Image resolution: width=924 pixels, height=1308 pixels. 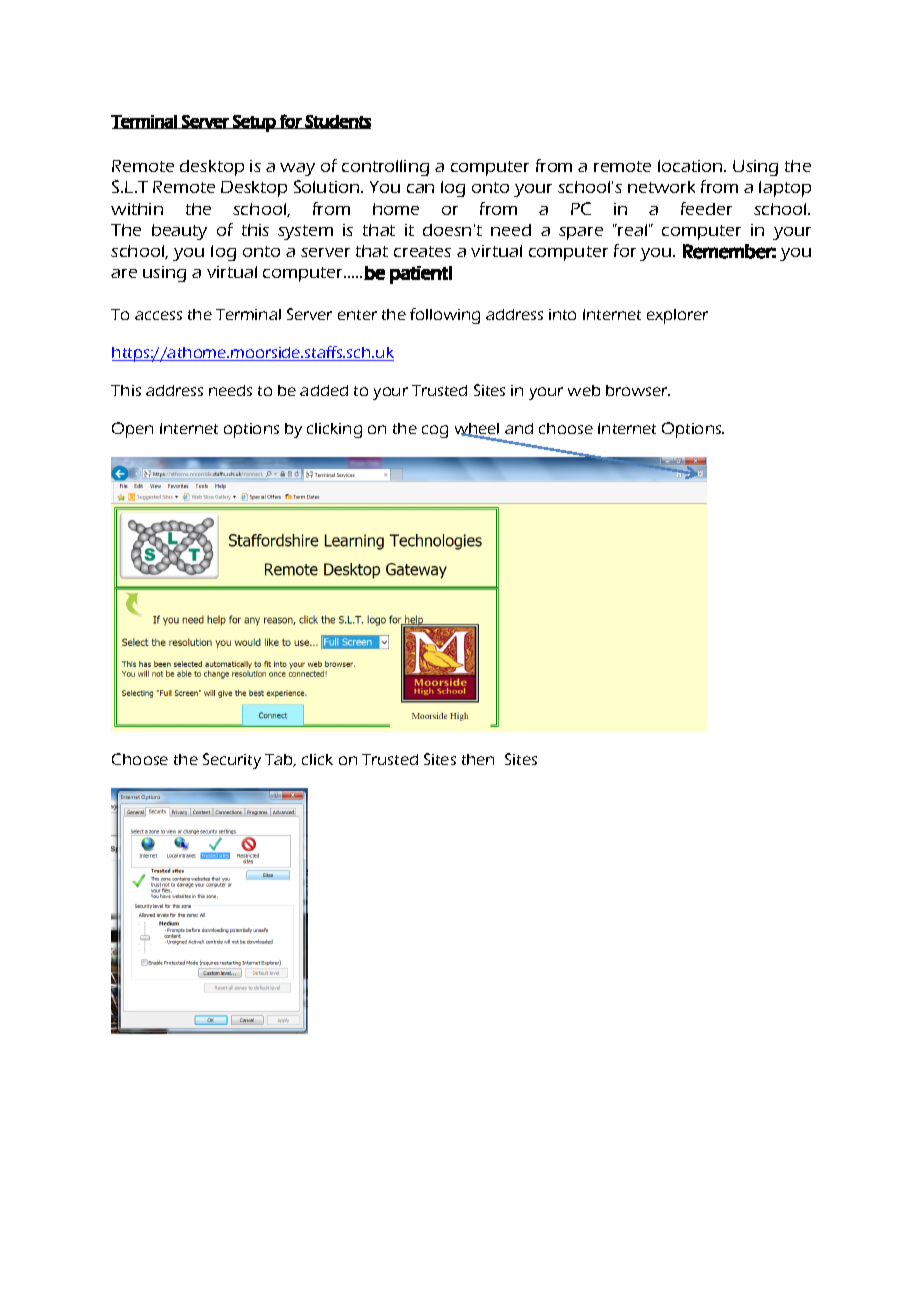 What do you see at coordinates (280, 760) in the document?
I see `Tab` at bounding box center [280, 760].
